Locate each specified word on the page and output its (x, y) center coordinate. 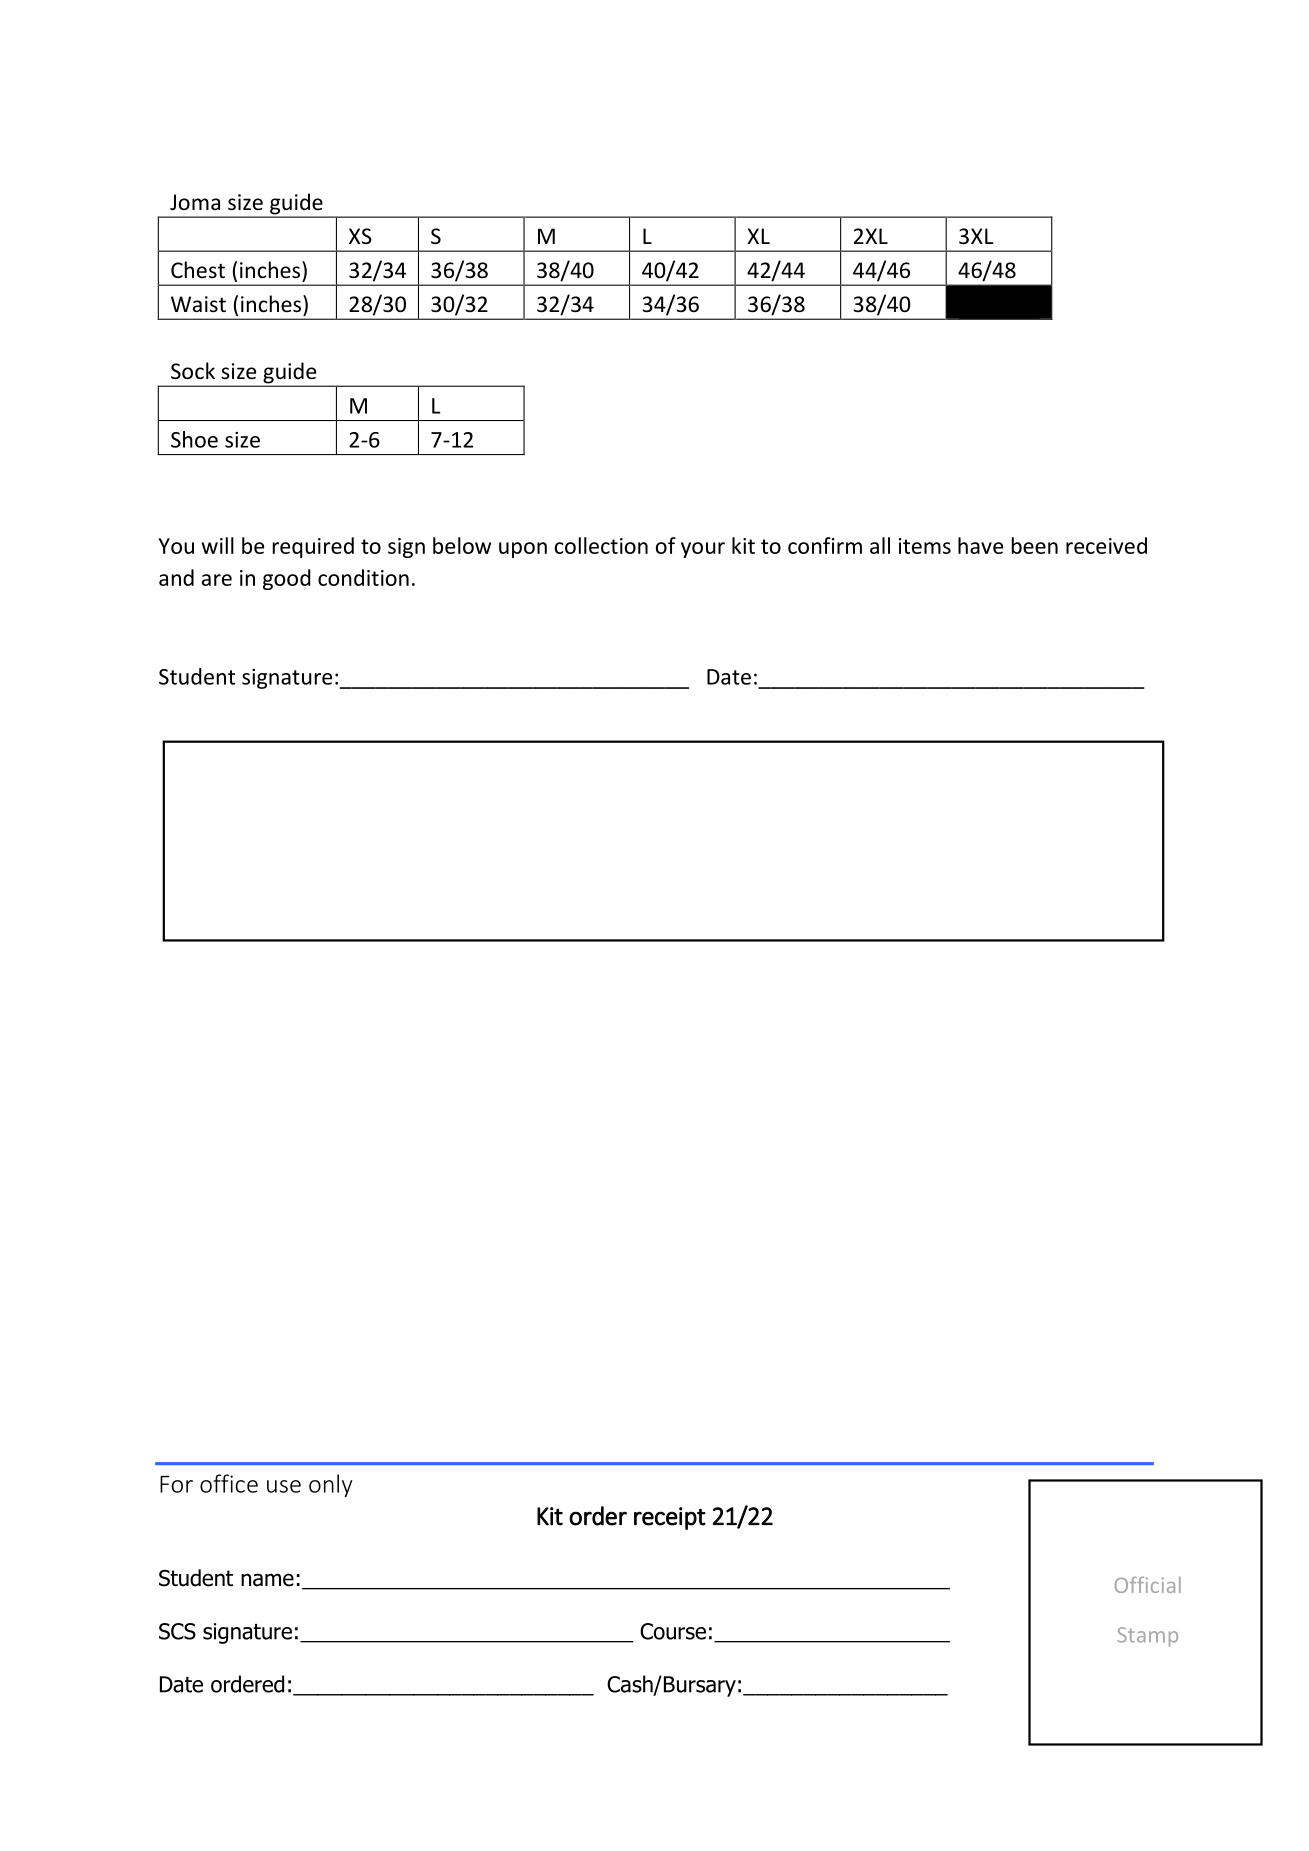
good (287, 579)
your (703, 550)
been (1035, 545)
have (980, 545)
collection (601, 545)
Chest (198, 270)
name (267, 1580)
